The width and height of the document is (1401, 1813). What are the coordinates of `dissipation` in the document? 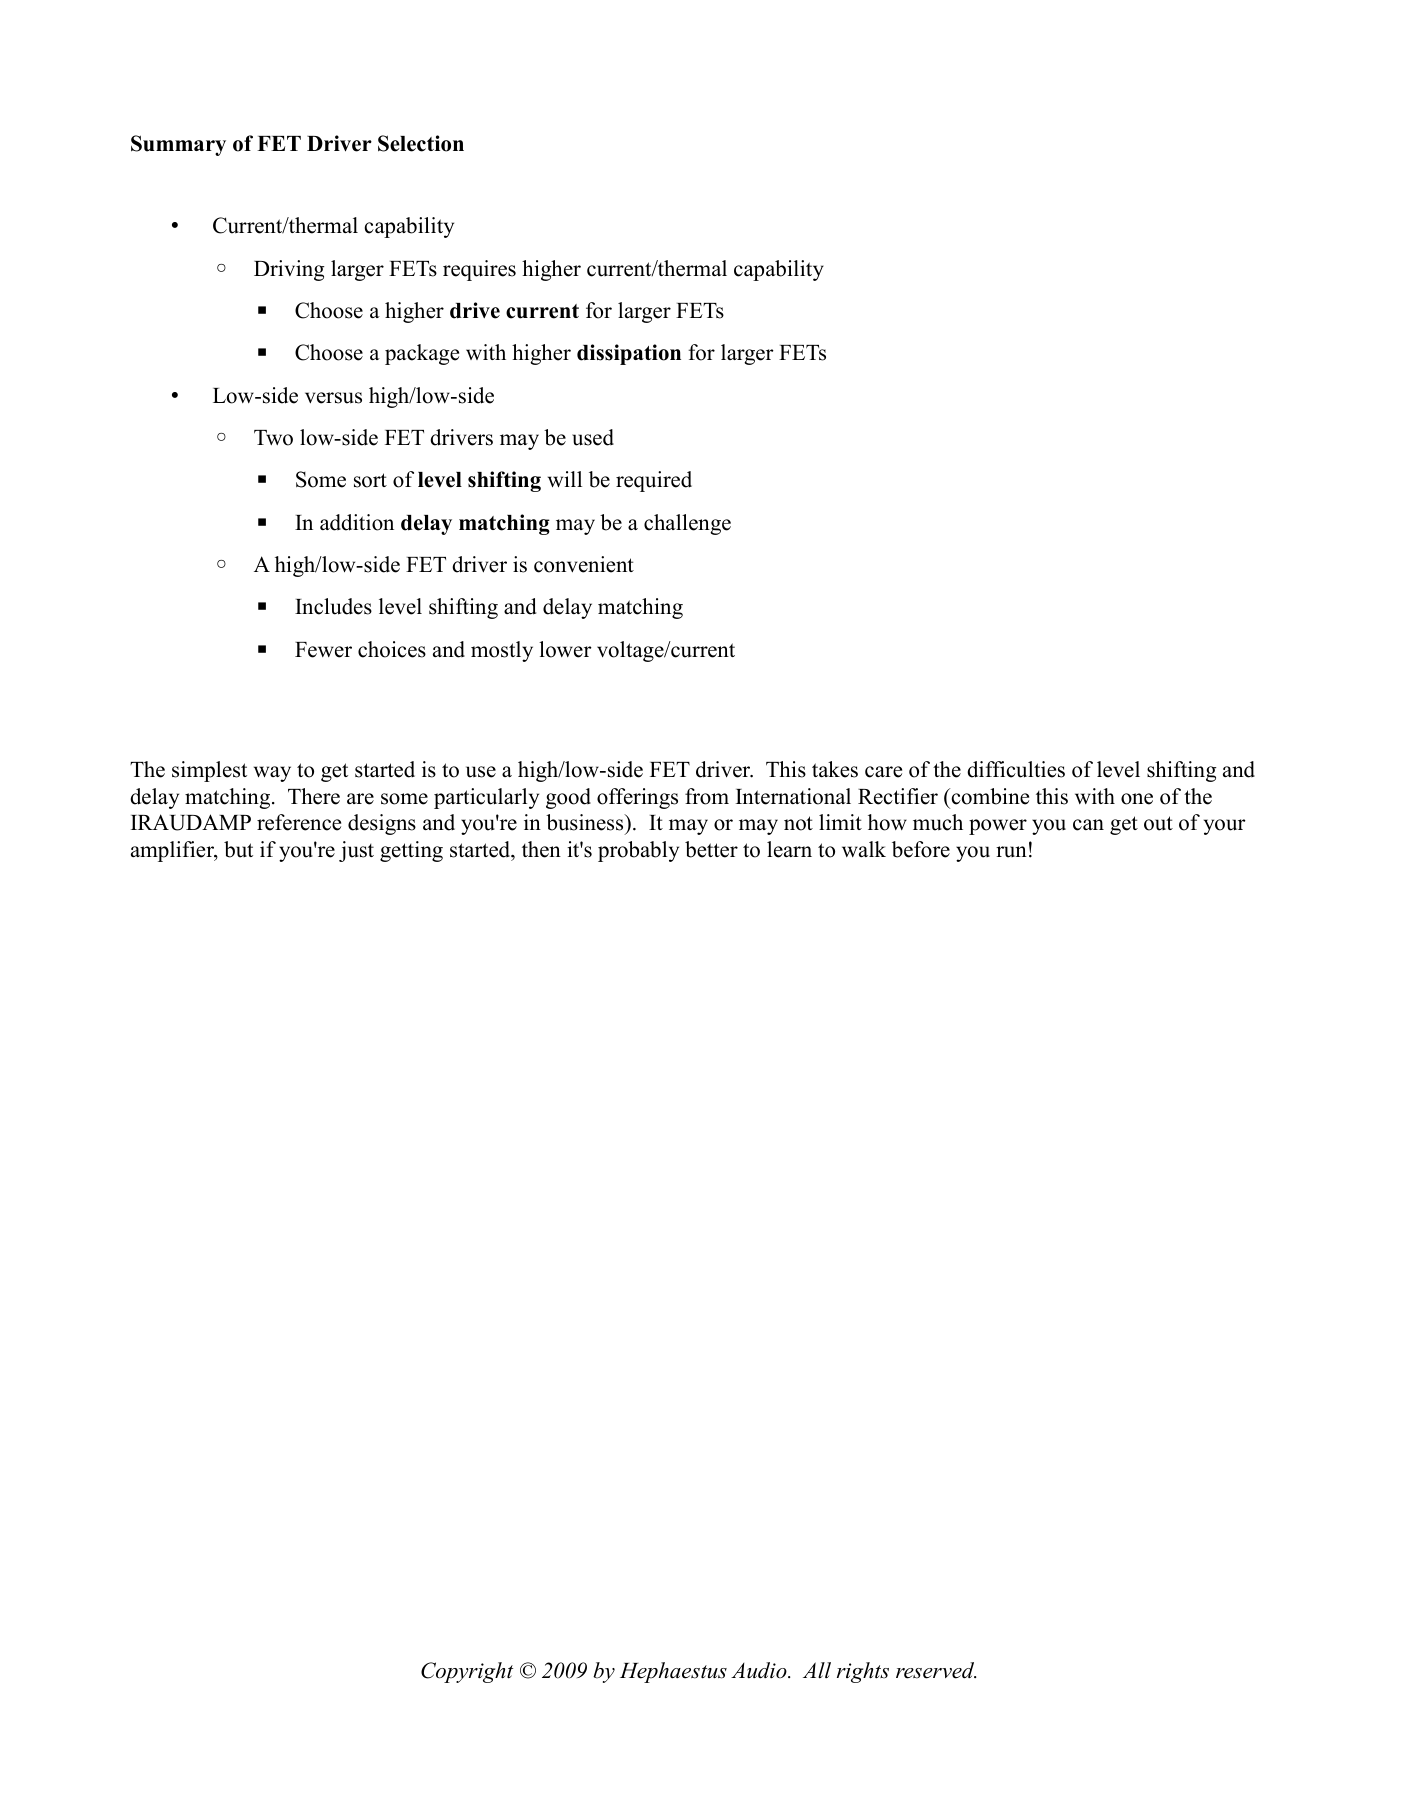 It's located at (629, 354).
